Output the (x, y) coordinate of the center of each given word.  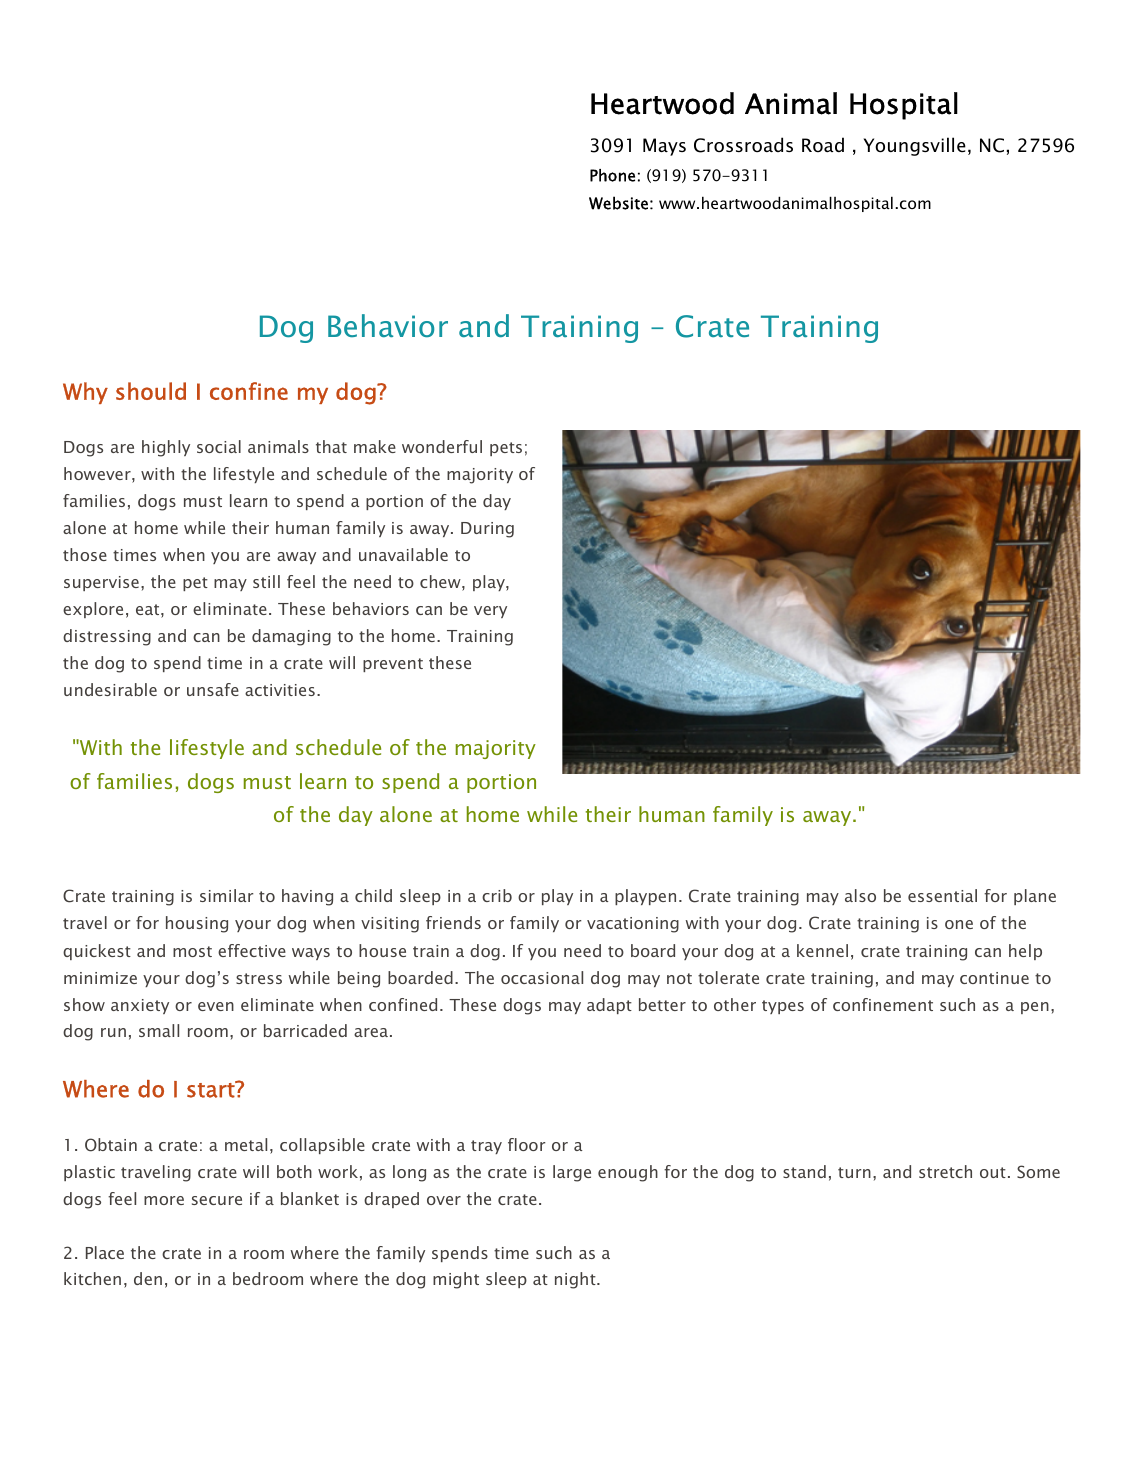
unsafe (213, 689)
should (151, 391)
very (490, 612)
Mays (664, 147)
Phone (612, 175)
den (148, 1278)
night (576, 1280)
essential (942, 895)
